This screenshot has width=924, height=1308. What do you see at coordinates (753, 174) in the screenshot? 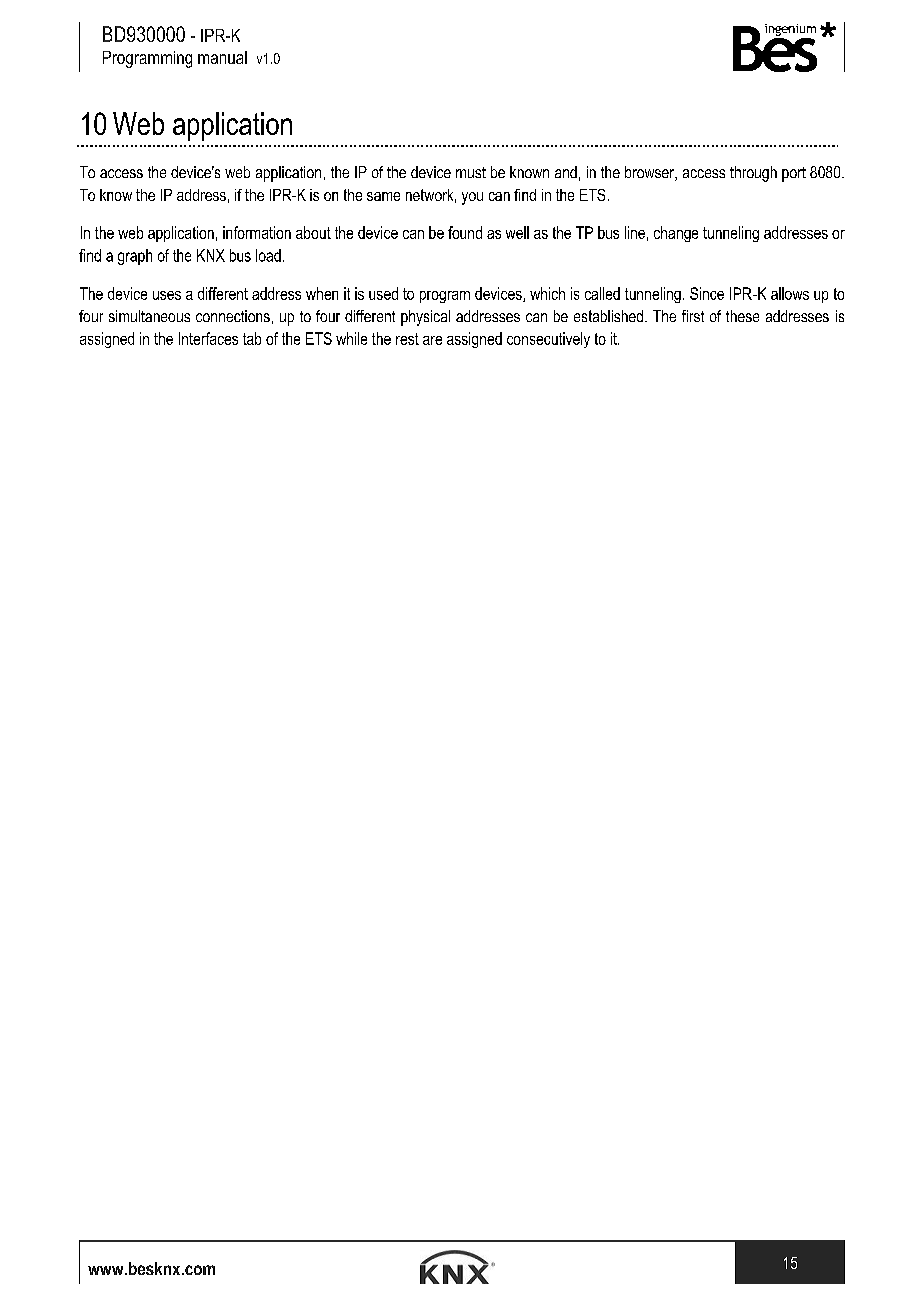
I see `through` at bounding box center [753, 174].
